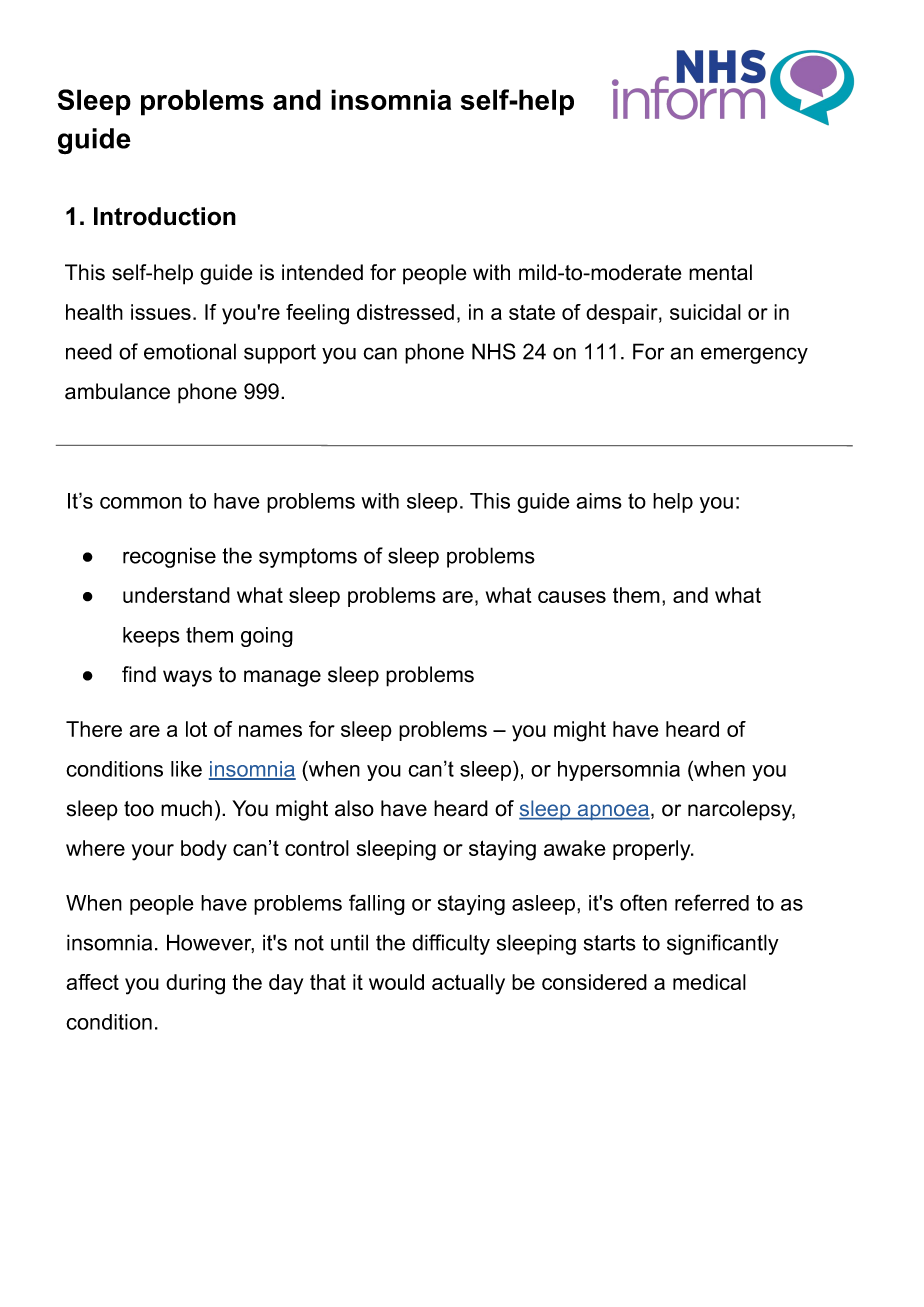 Image resolution: width=924 pixels, height=1307 pixels. What do you see at coordinates (322, 272) in the screenshot?
I see `intended` at bounding box center [322, 272].
